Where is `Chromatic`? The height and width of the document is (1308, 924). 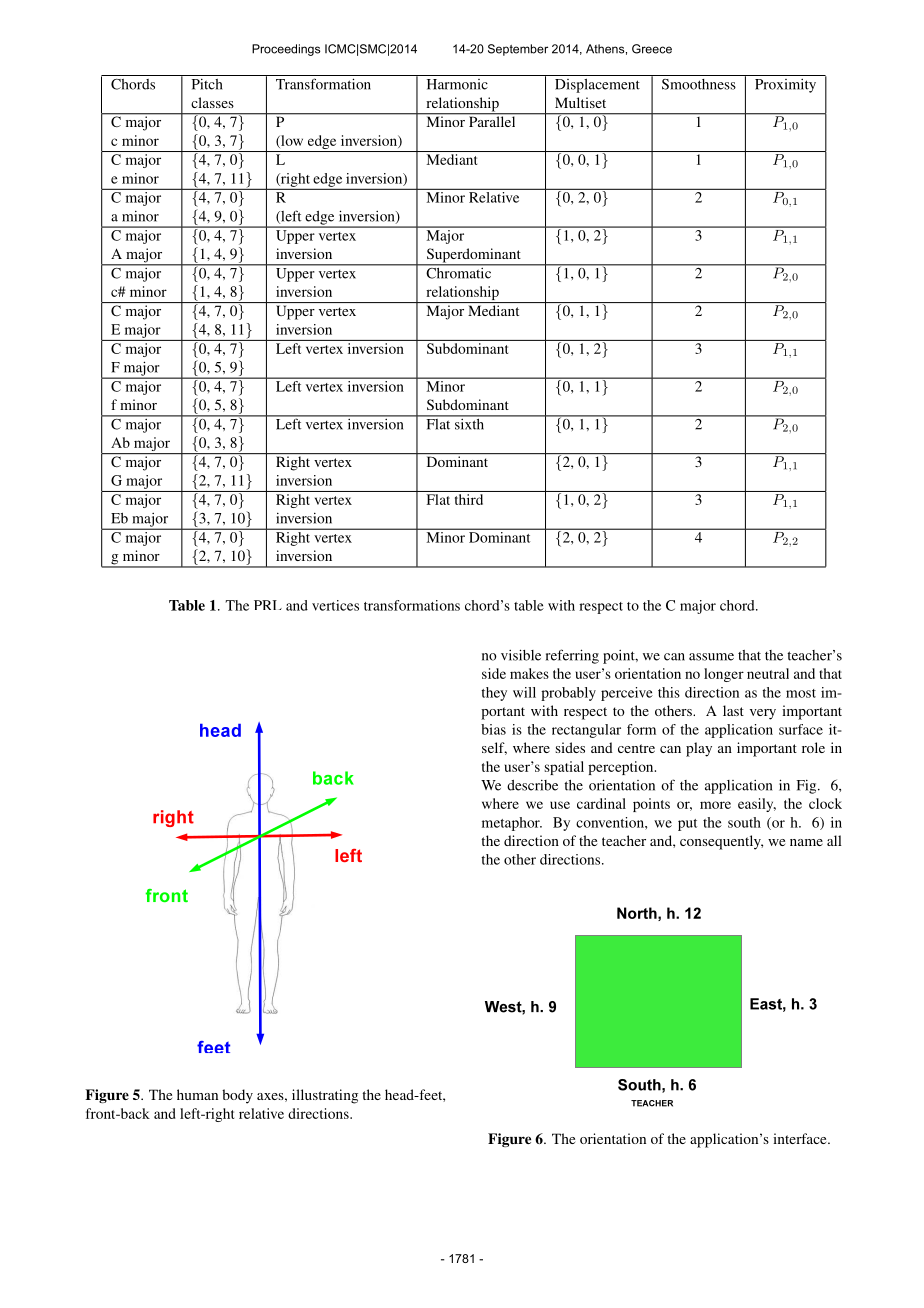
Chromatic is located at coordinates (459, 272).
